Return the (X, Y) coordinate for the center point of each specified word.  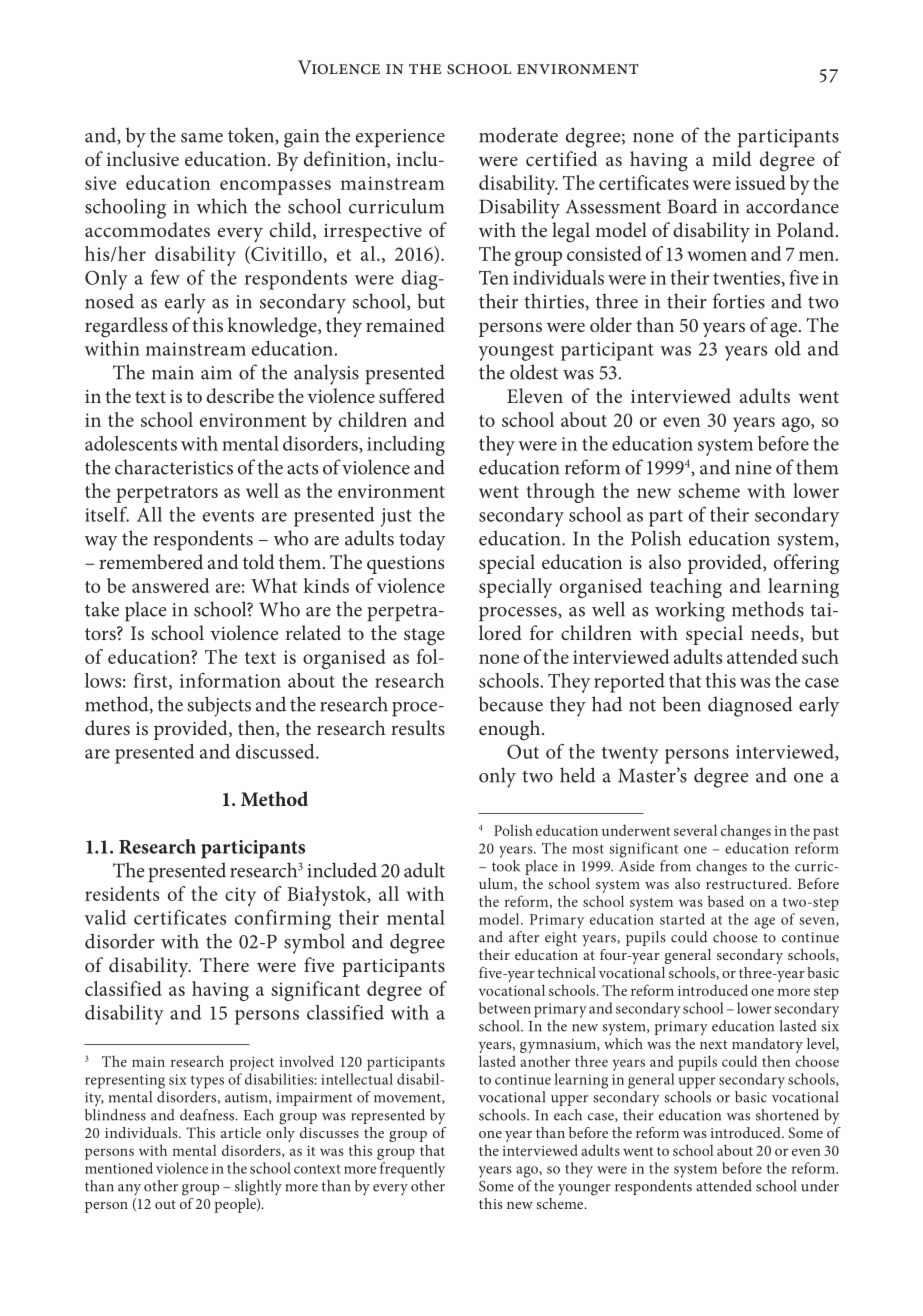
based (726, 901)
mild (732, 158)
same (202, 138)
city (240, 896)
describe (240, 395)
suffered (412, 395)
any (129, 1189)
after (524, 937)
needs (776, 632)
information (230, 680)
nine (753, 468)
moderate (518, 135)
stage (424, 637)
